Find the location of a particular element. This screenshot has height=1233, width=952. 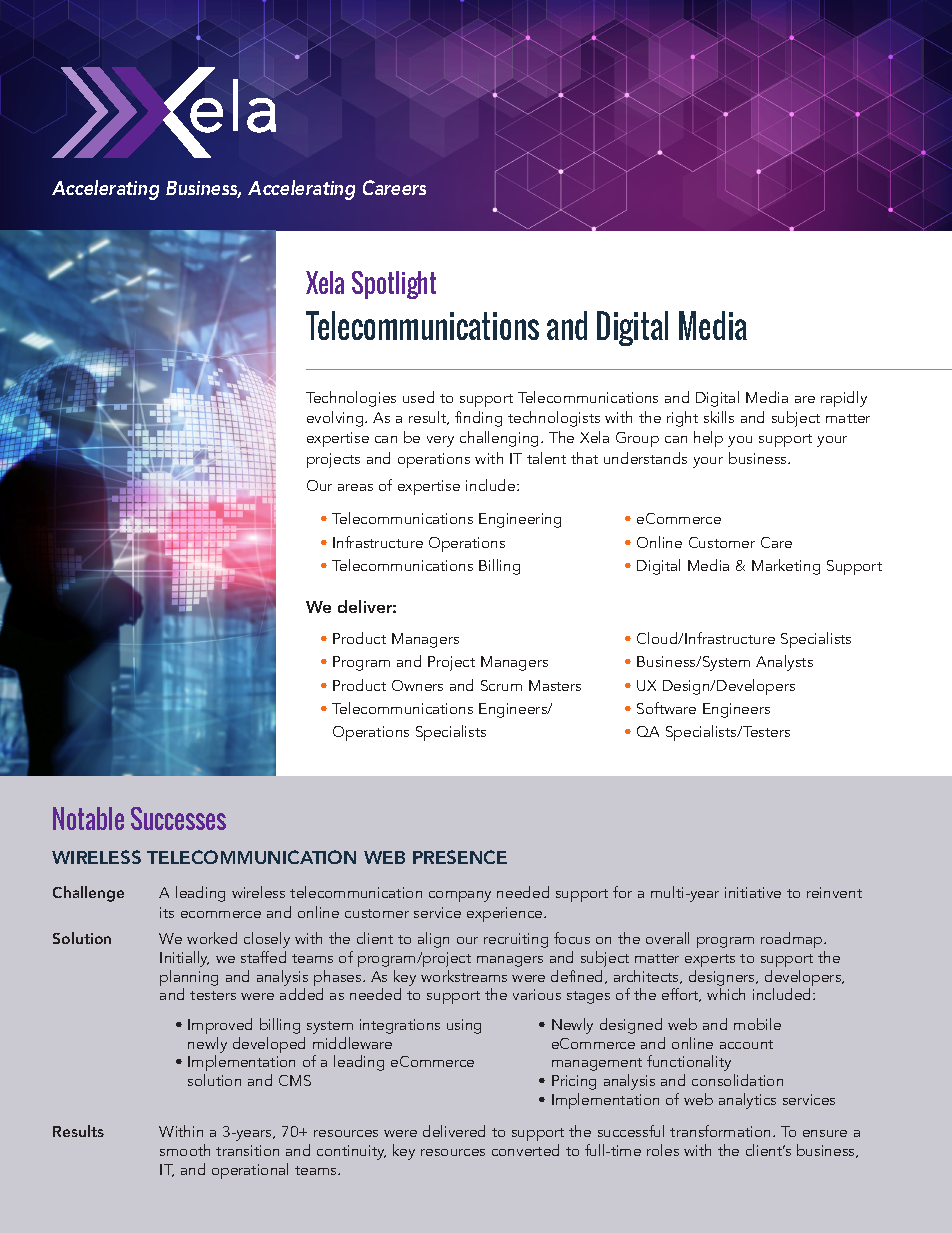

Successes is located at coordinates (178, 818).
